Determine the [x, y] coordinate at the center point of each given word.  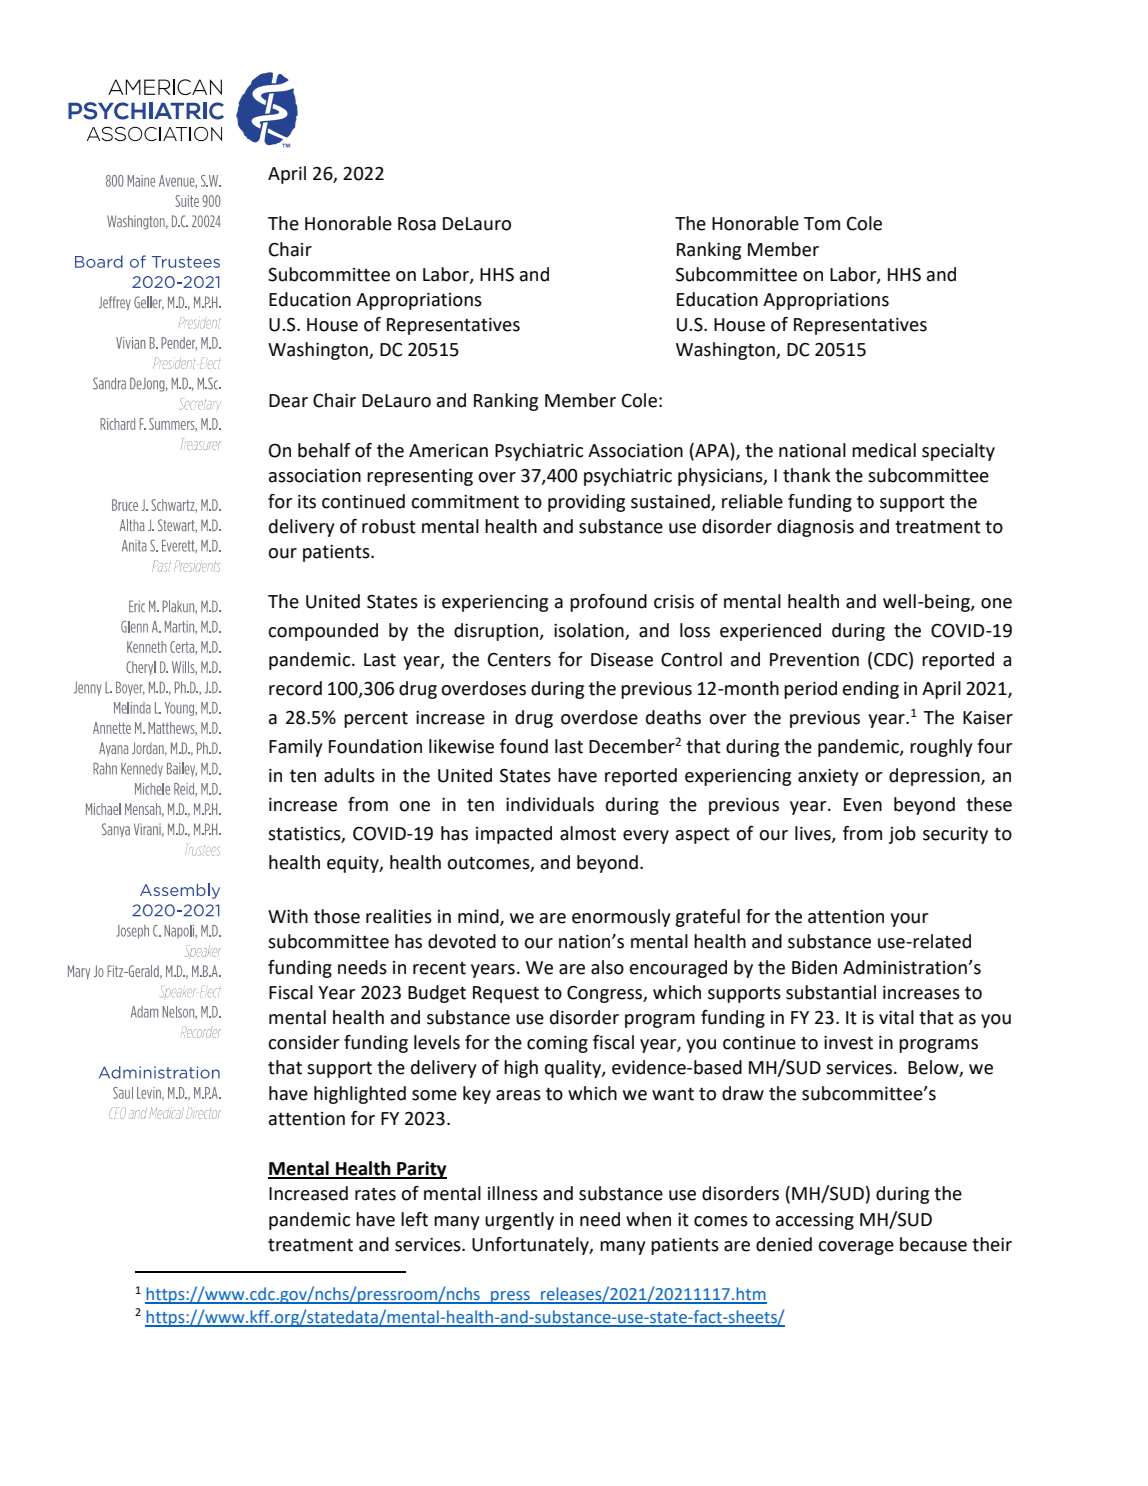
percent [376, 720]
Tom [822, 224]
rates [375, 1194]
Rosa [417, 224]
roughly [941, 748]
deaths [673, 717]
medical [884, 450]
